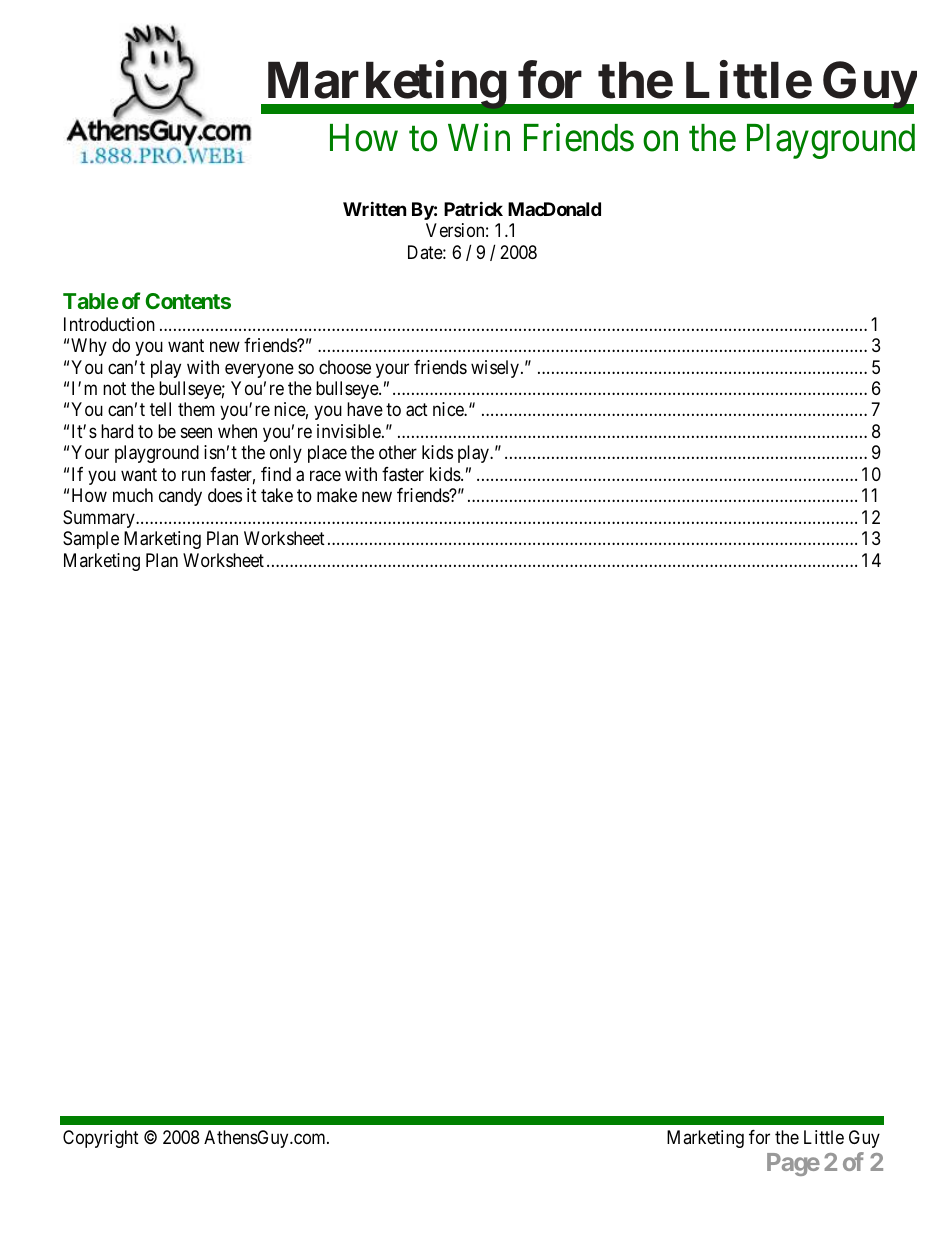  Describe the element at coordinates (109, 324) in the screenshot. I see `Introduction` at that location.
